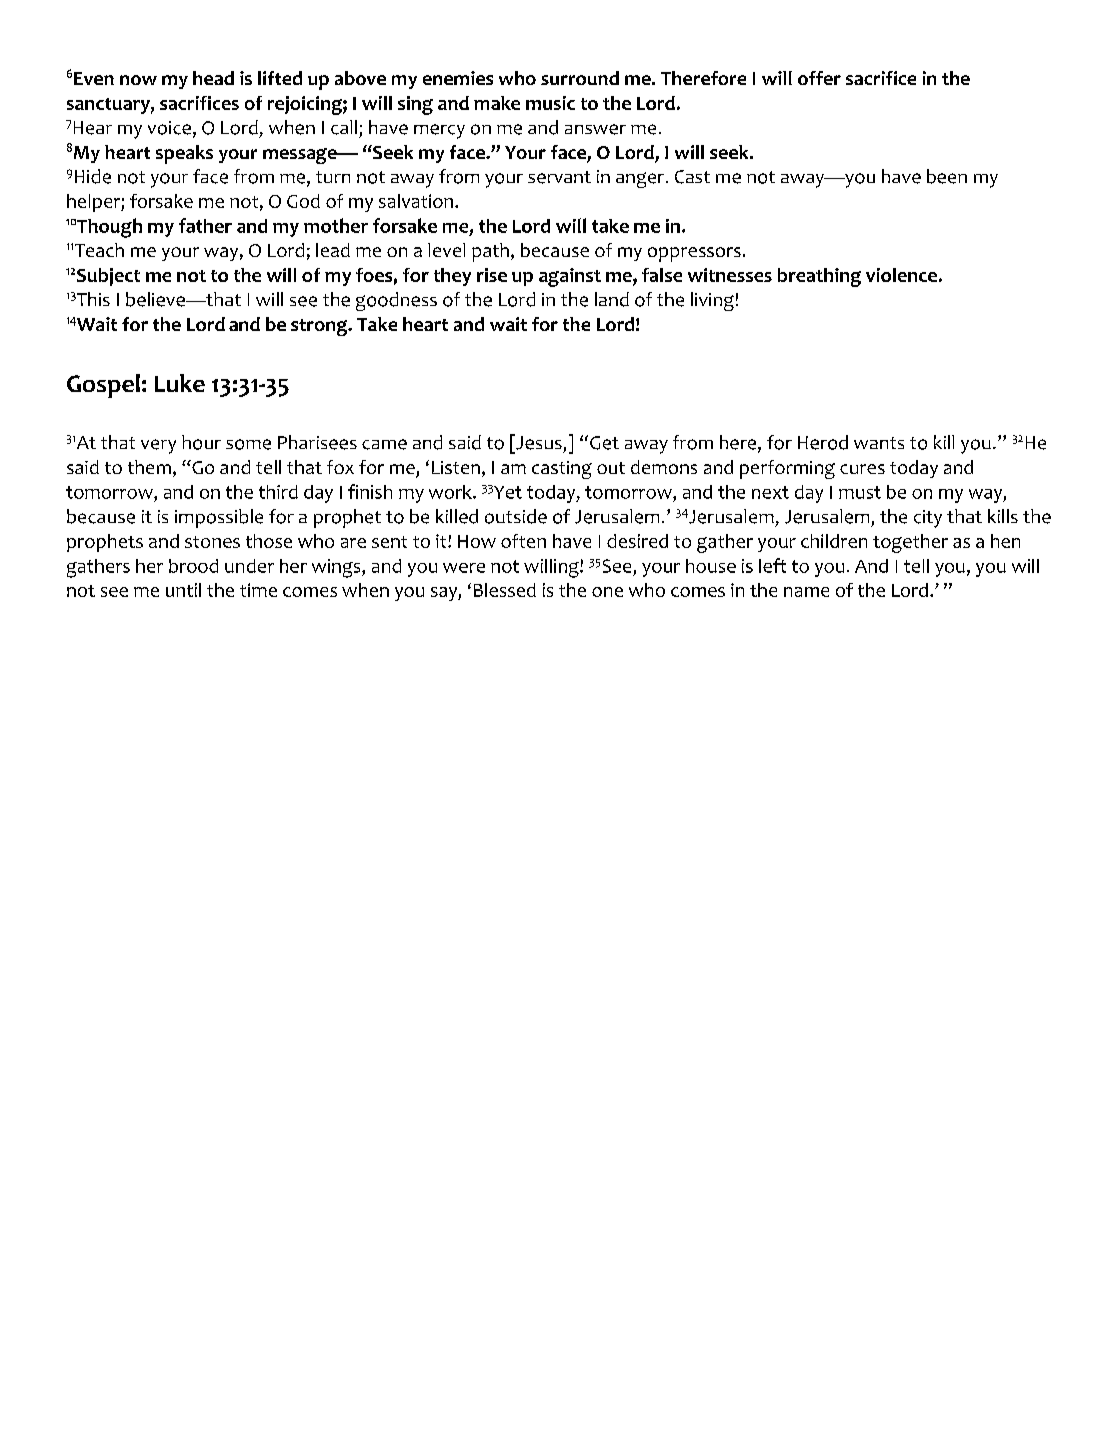 This document has width=1120, height=1450. I want to click on father, so click(205, 225).
